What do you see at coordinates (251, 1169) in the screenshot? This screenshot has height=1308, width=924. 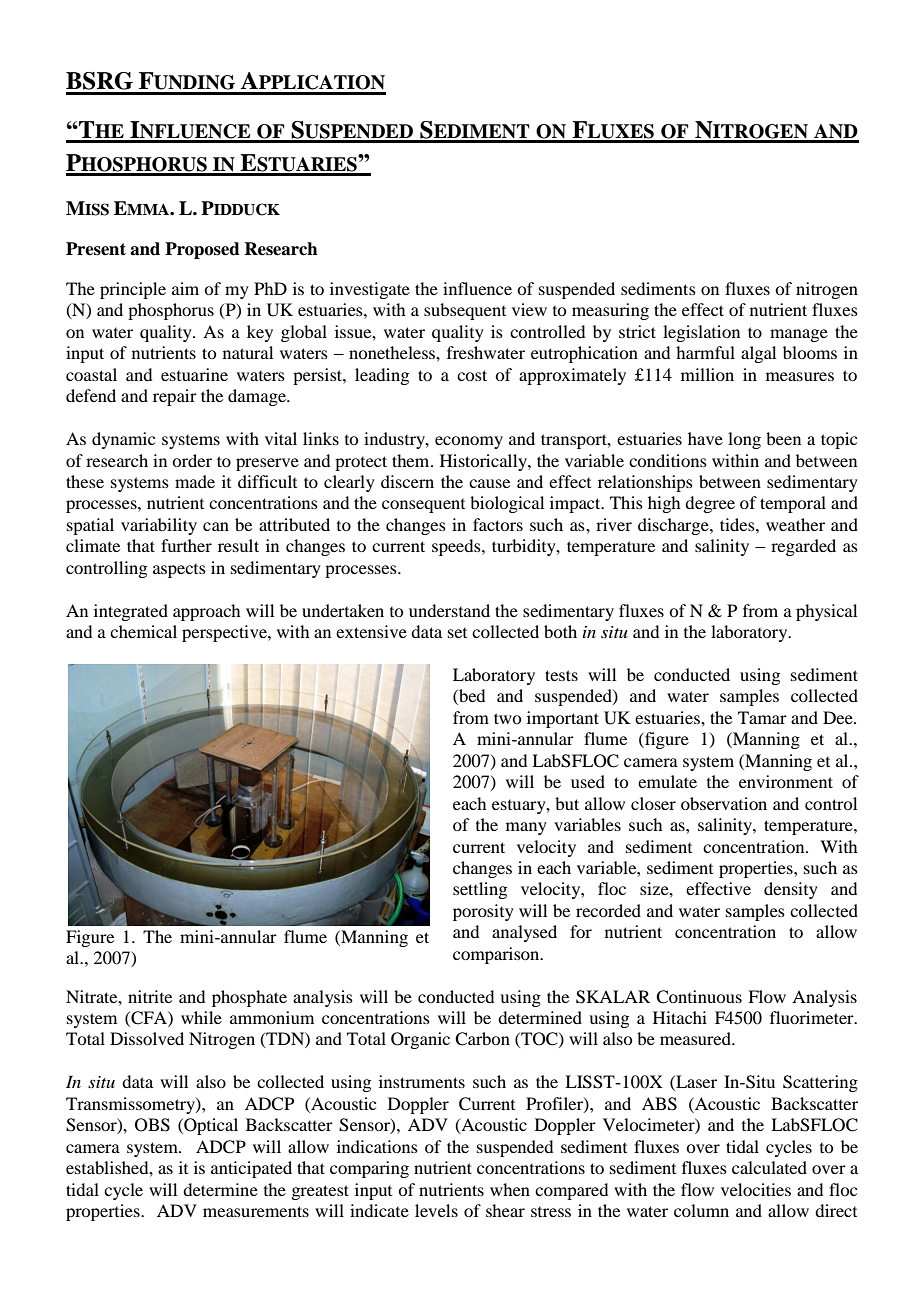 I see `anticipated` at bounding box center [251, 1169].
